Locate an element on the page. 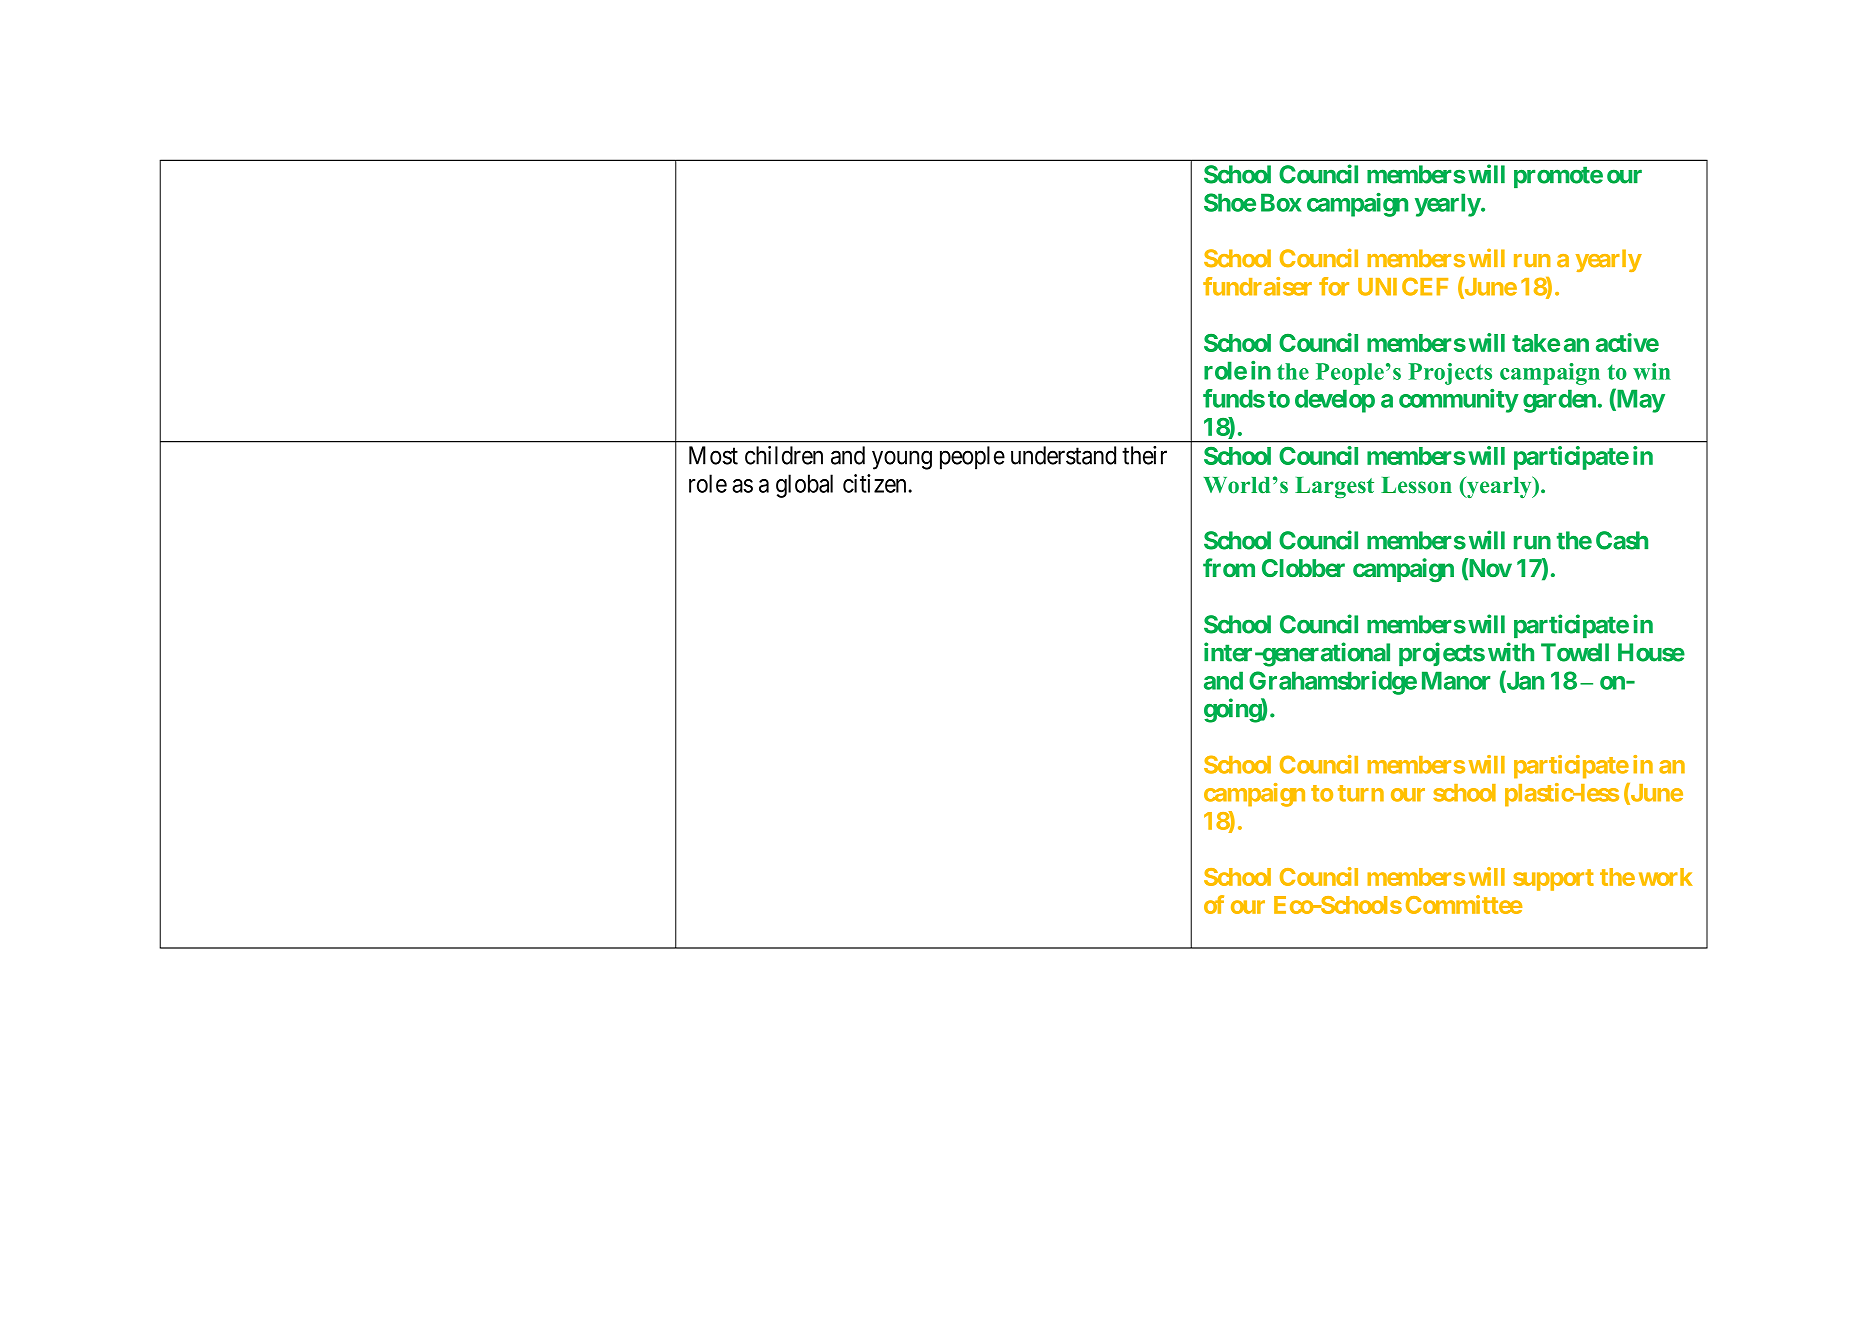 The image size is (1867, 1320). support is located at coordinates (1553, 880).
